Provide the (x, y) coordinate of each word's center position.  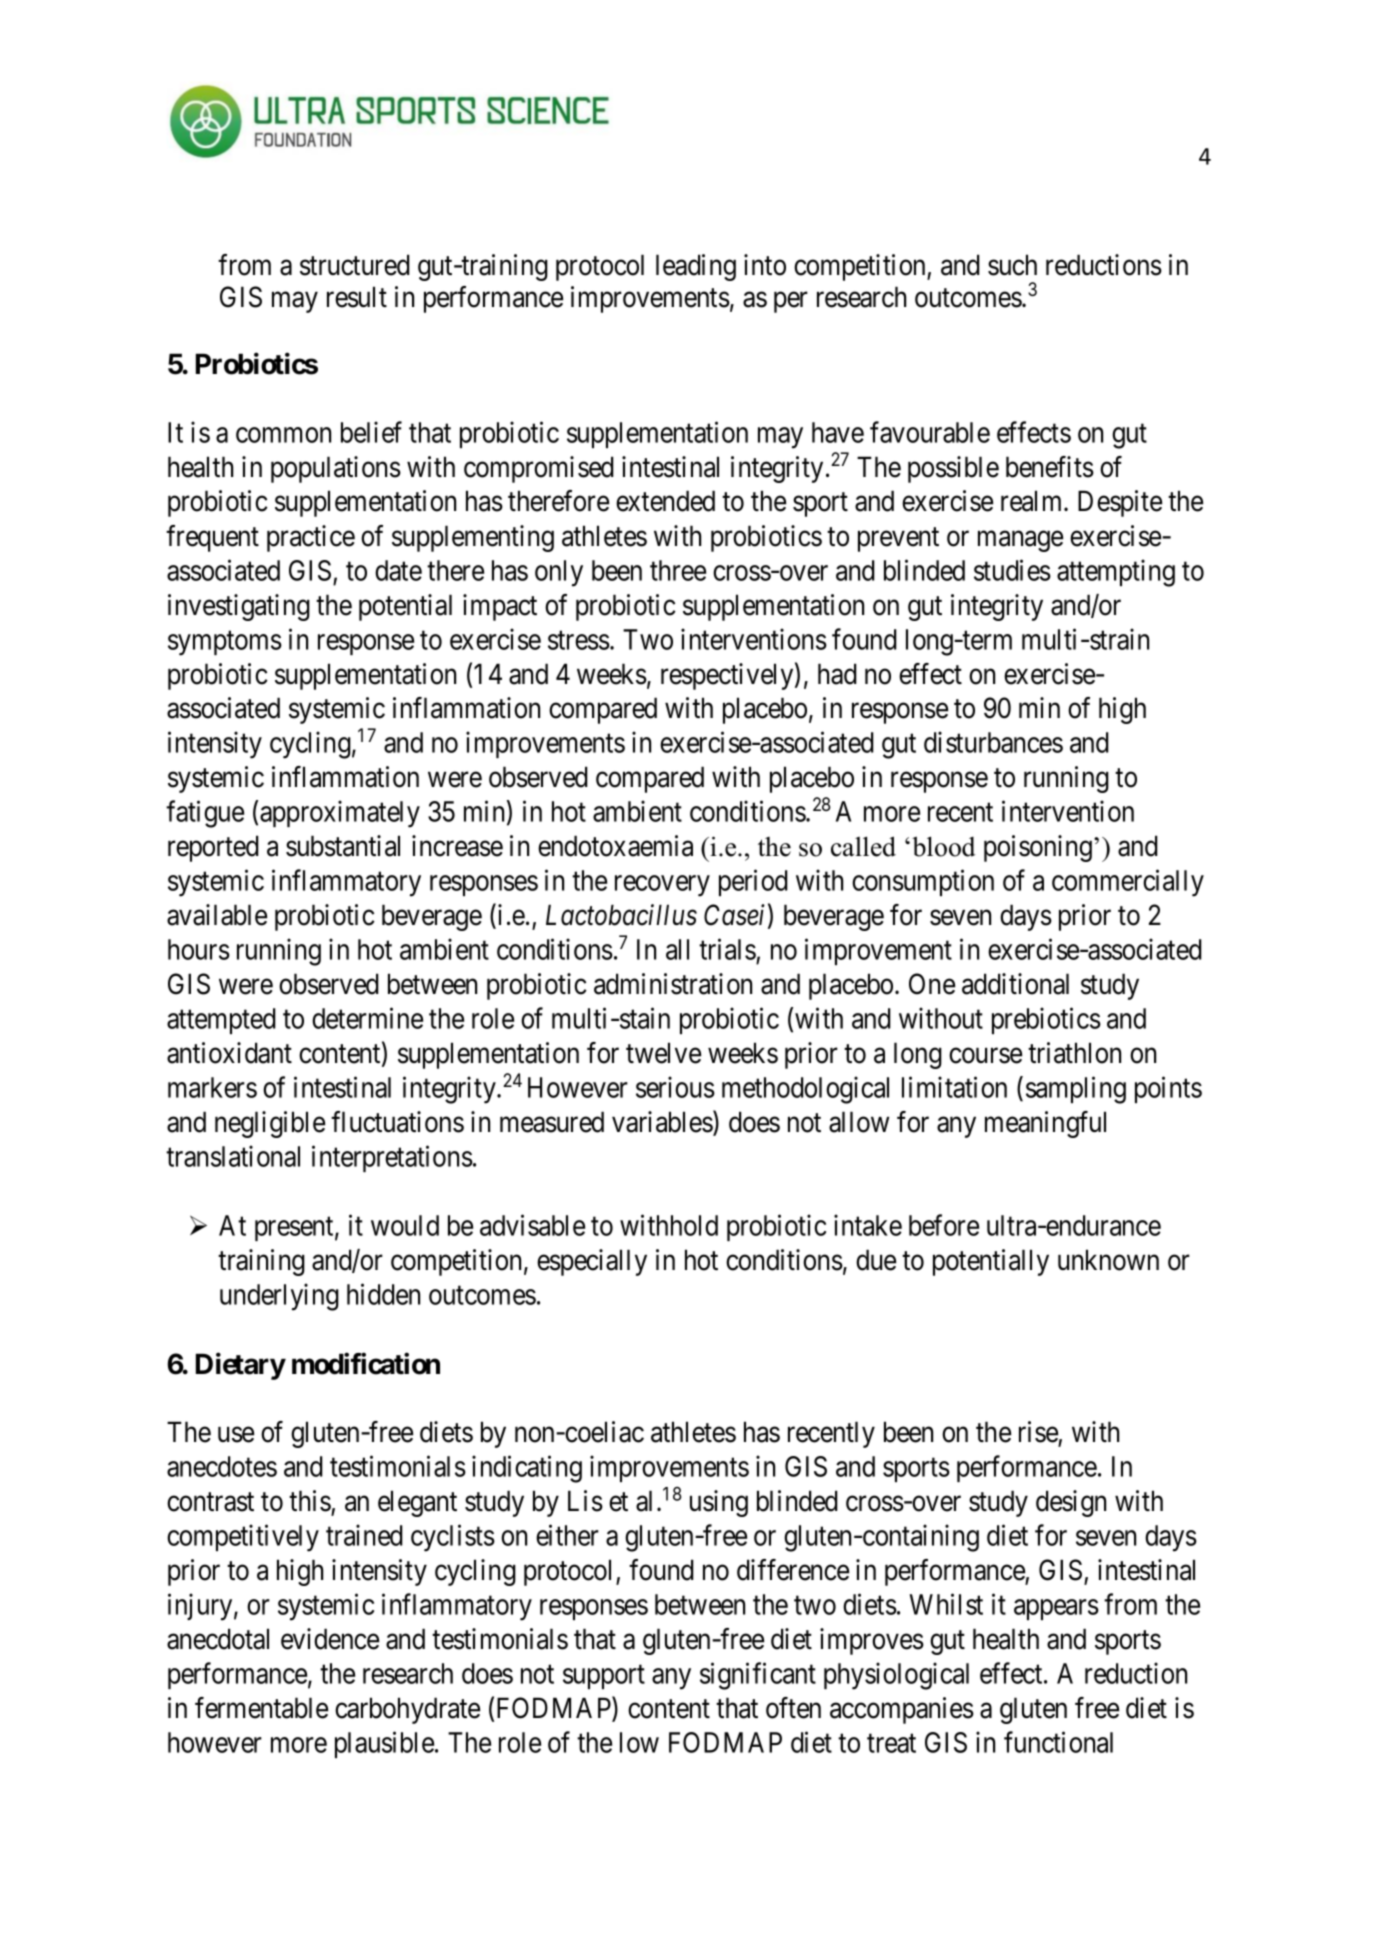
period (753, 882)
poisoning (1038, 848)
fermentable (261, 1708)
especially (592, 1262)
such (1012, 265)
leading (696, 267)
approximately (340, 814)
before (944, 1225)
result (357, 297)
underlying (279, 1297)
